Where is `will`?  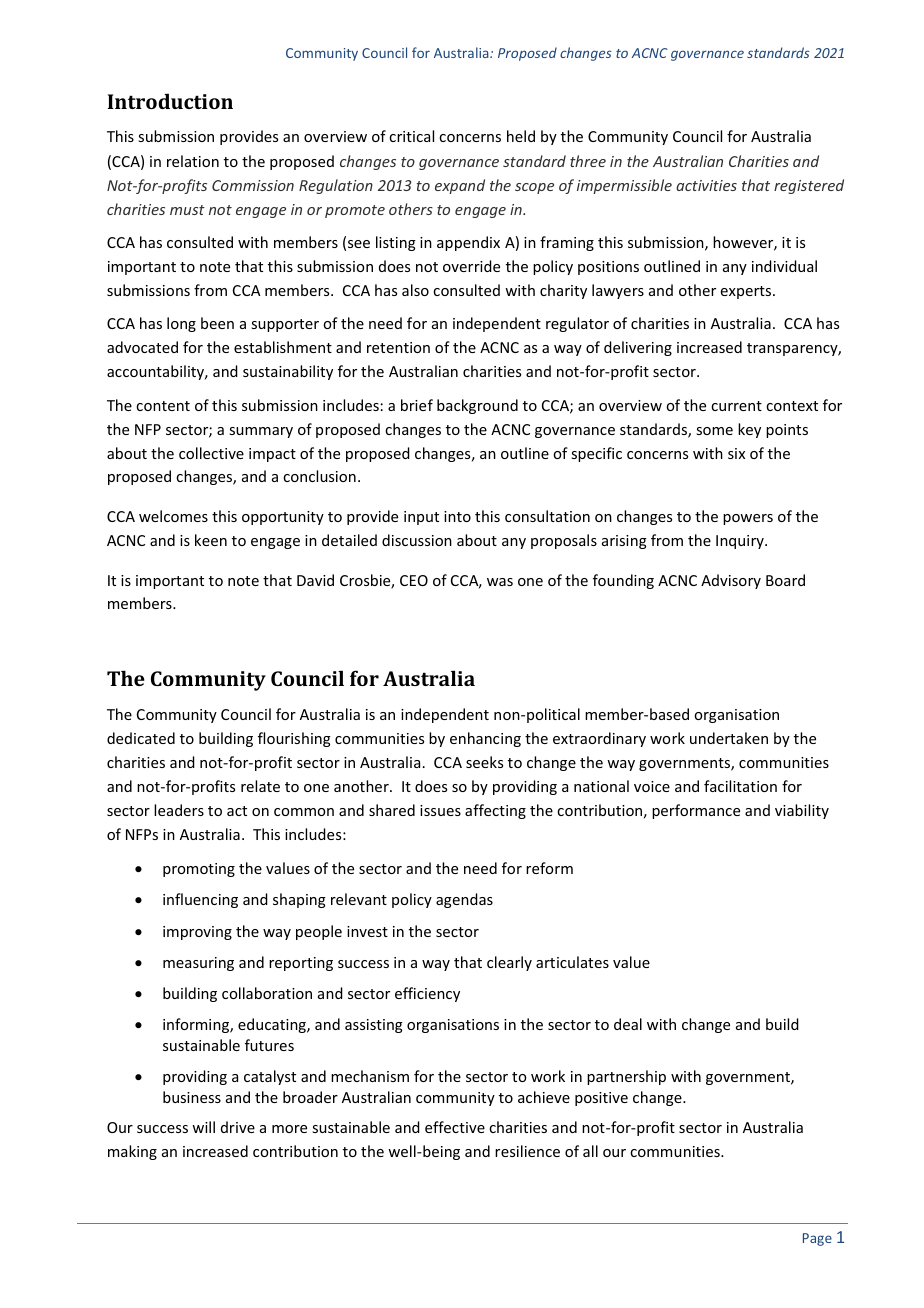
will is located at coordinates (203, 1127).
